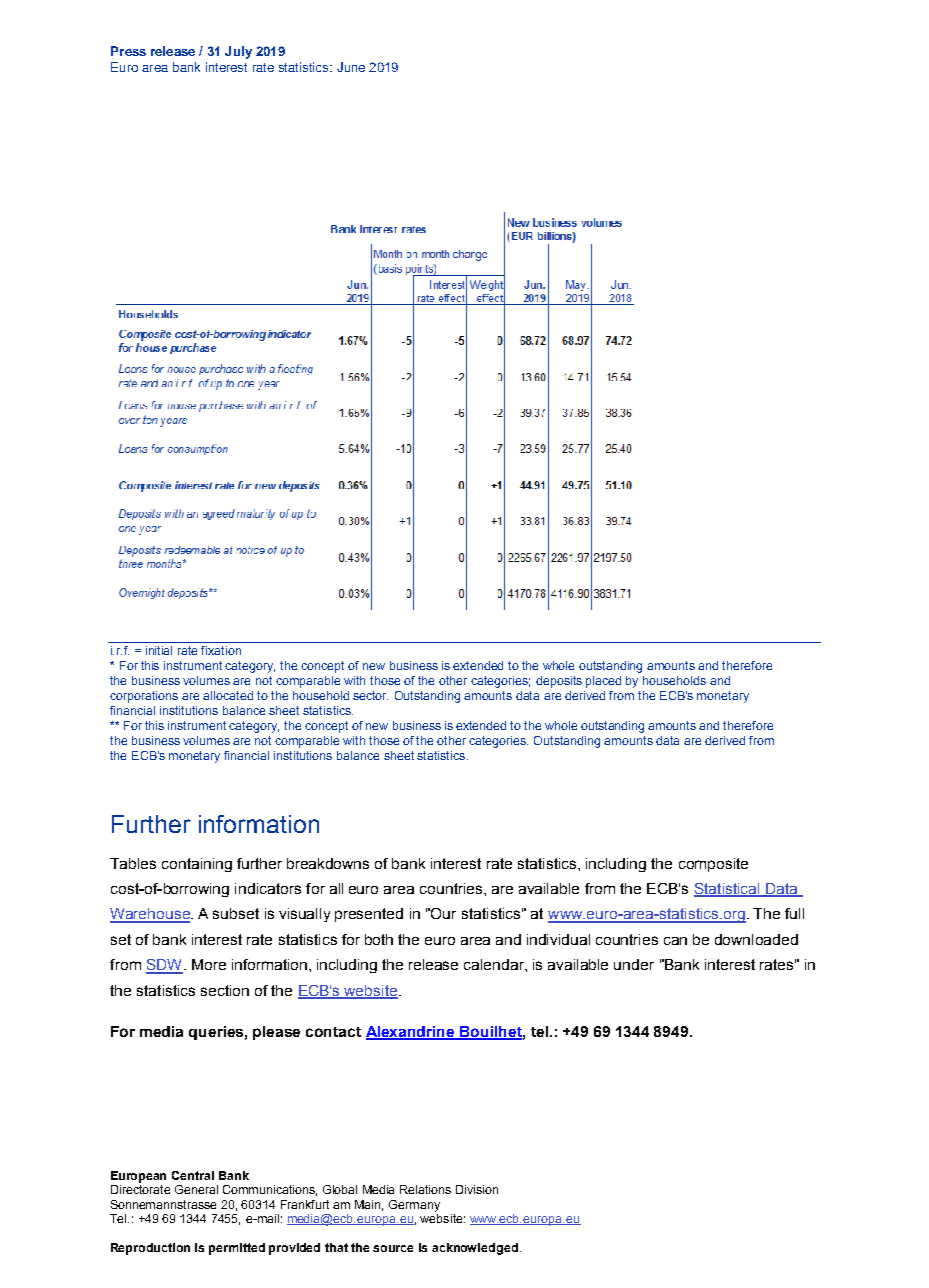 The height and width of the screenshot is (1288, 929). What do you see at coordinates (369, 915) in the screenshot?
I see `presented` at bounding box center [369, 915].
